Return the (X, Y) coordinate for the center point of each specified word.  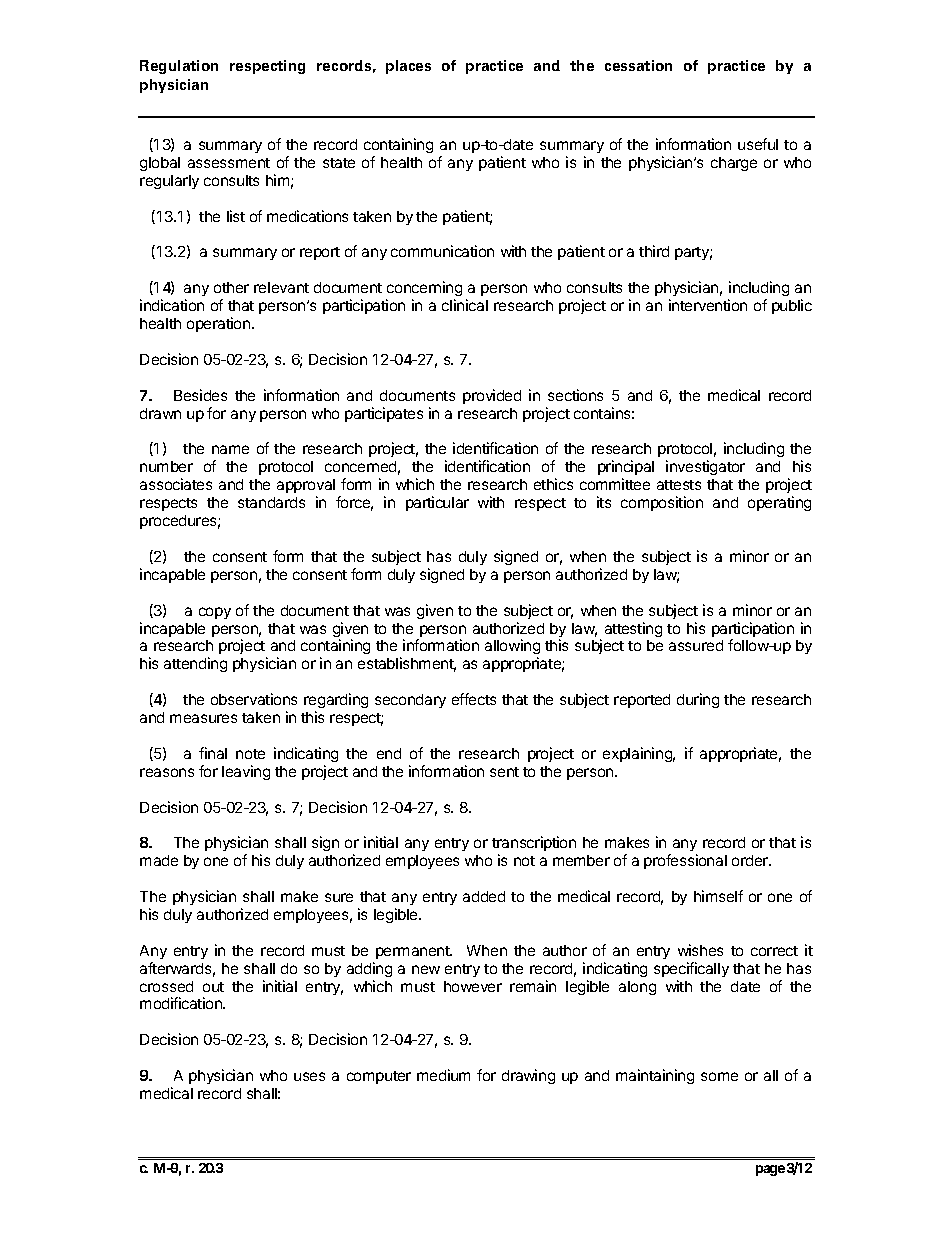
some (719, 1076)
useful (758, 144)
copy (215, 613)
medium (443, 1075)
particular (437, 503)
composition (662, 503)
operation (220, 324)
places (408, 67)
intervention (708, 305)
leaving (246, 772)
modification (182, 1003)
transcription (534, 845)
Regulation (179, 67)
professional (685, 861)
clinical (465, 305)
